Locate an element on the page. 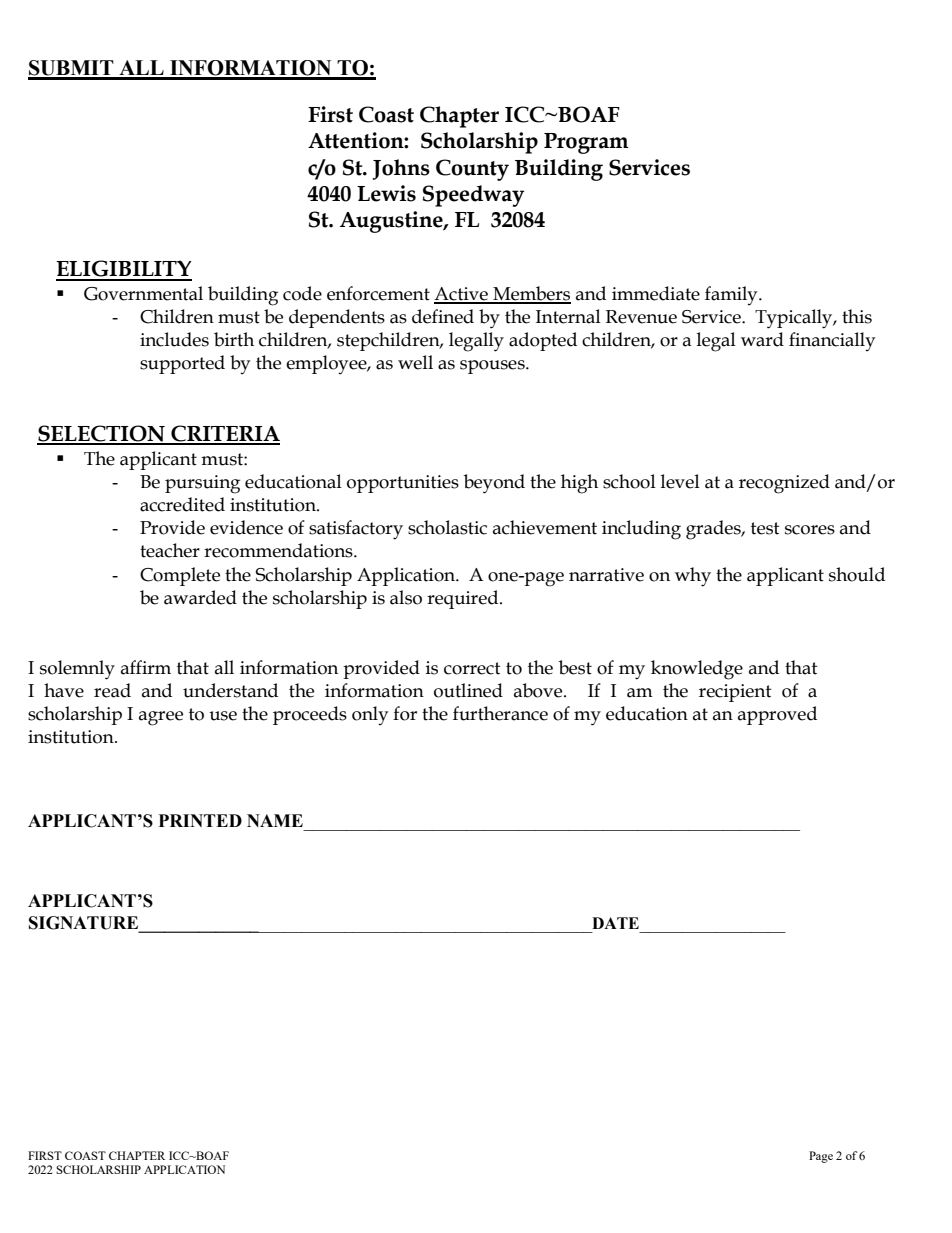  recognized is located at coordinates (784, 484).
